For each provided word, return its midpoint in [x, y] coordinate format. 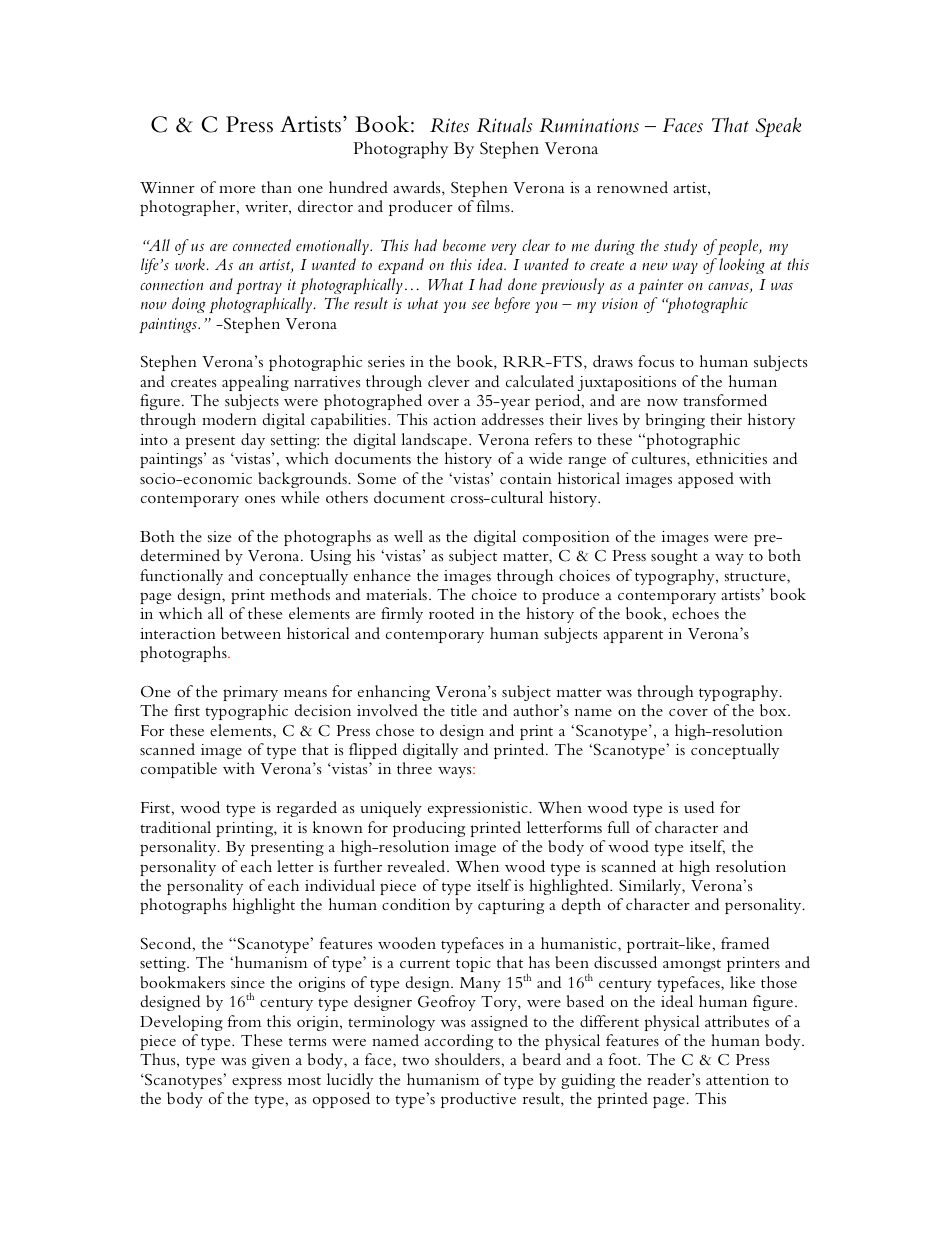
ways [456, 772]
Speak [778, 127]
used [699, 807]
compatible [179, 770]
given [271, 1061]
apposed [706, 480]
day [253, 441]
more [237, 189]
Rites [449, 125]
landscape [435, 441]
